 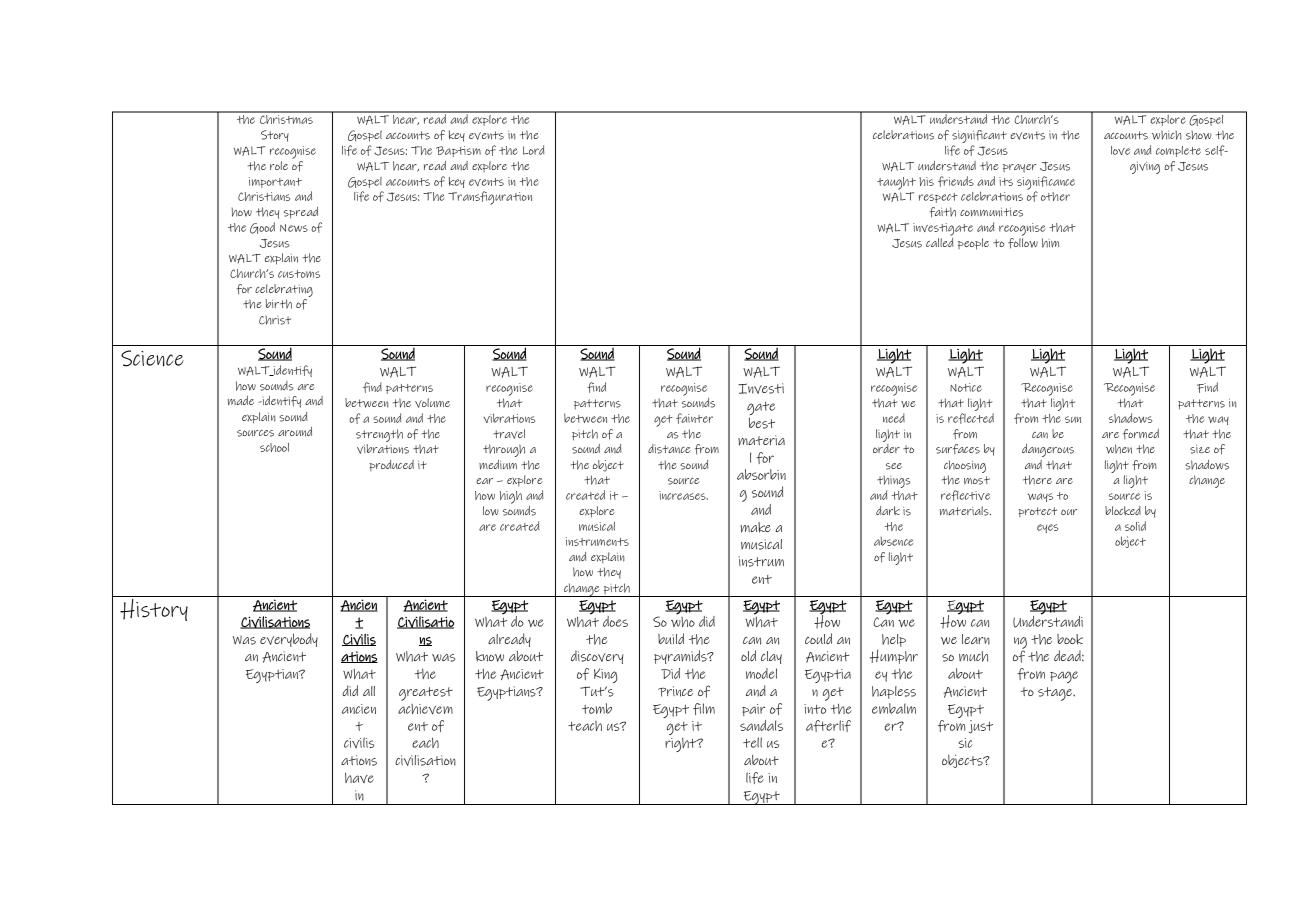 What do you see at coordinates (682, 744) in the screenshot?
I see `right` at bounding box center [682, 744].
